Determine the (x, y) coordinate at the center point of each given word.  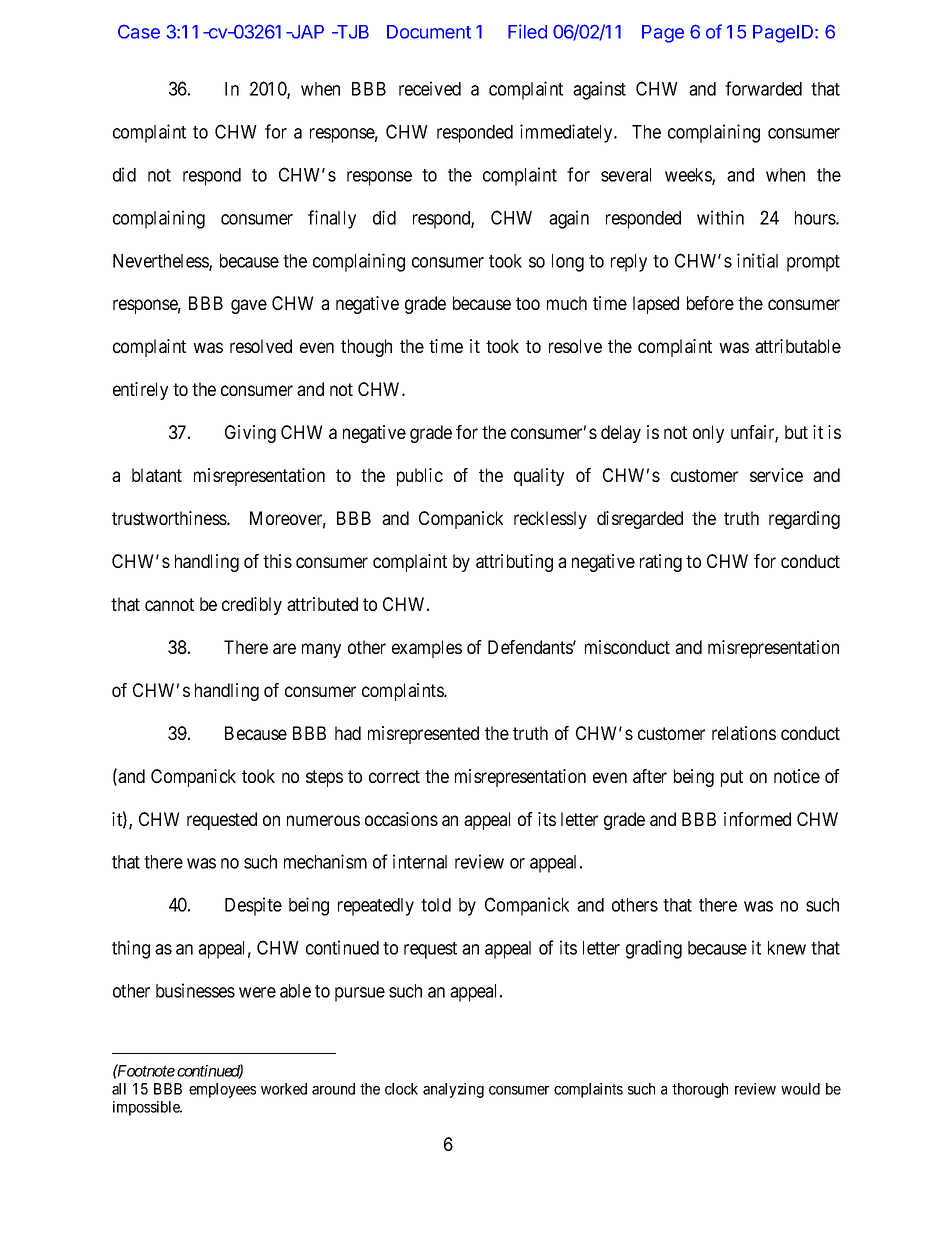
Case (139, 31)
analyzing (453, 1090)
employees (222, 1090)
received (430, 88)
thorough (700, 1090)
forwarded (763, 88)
